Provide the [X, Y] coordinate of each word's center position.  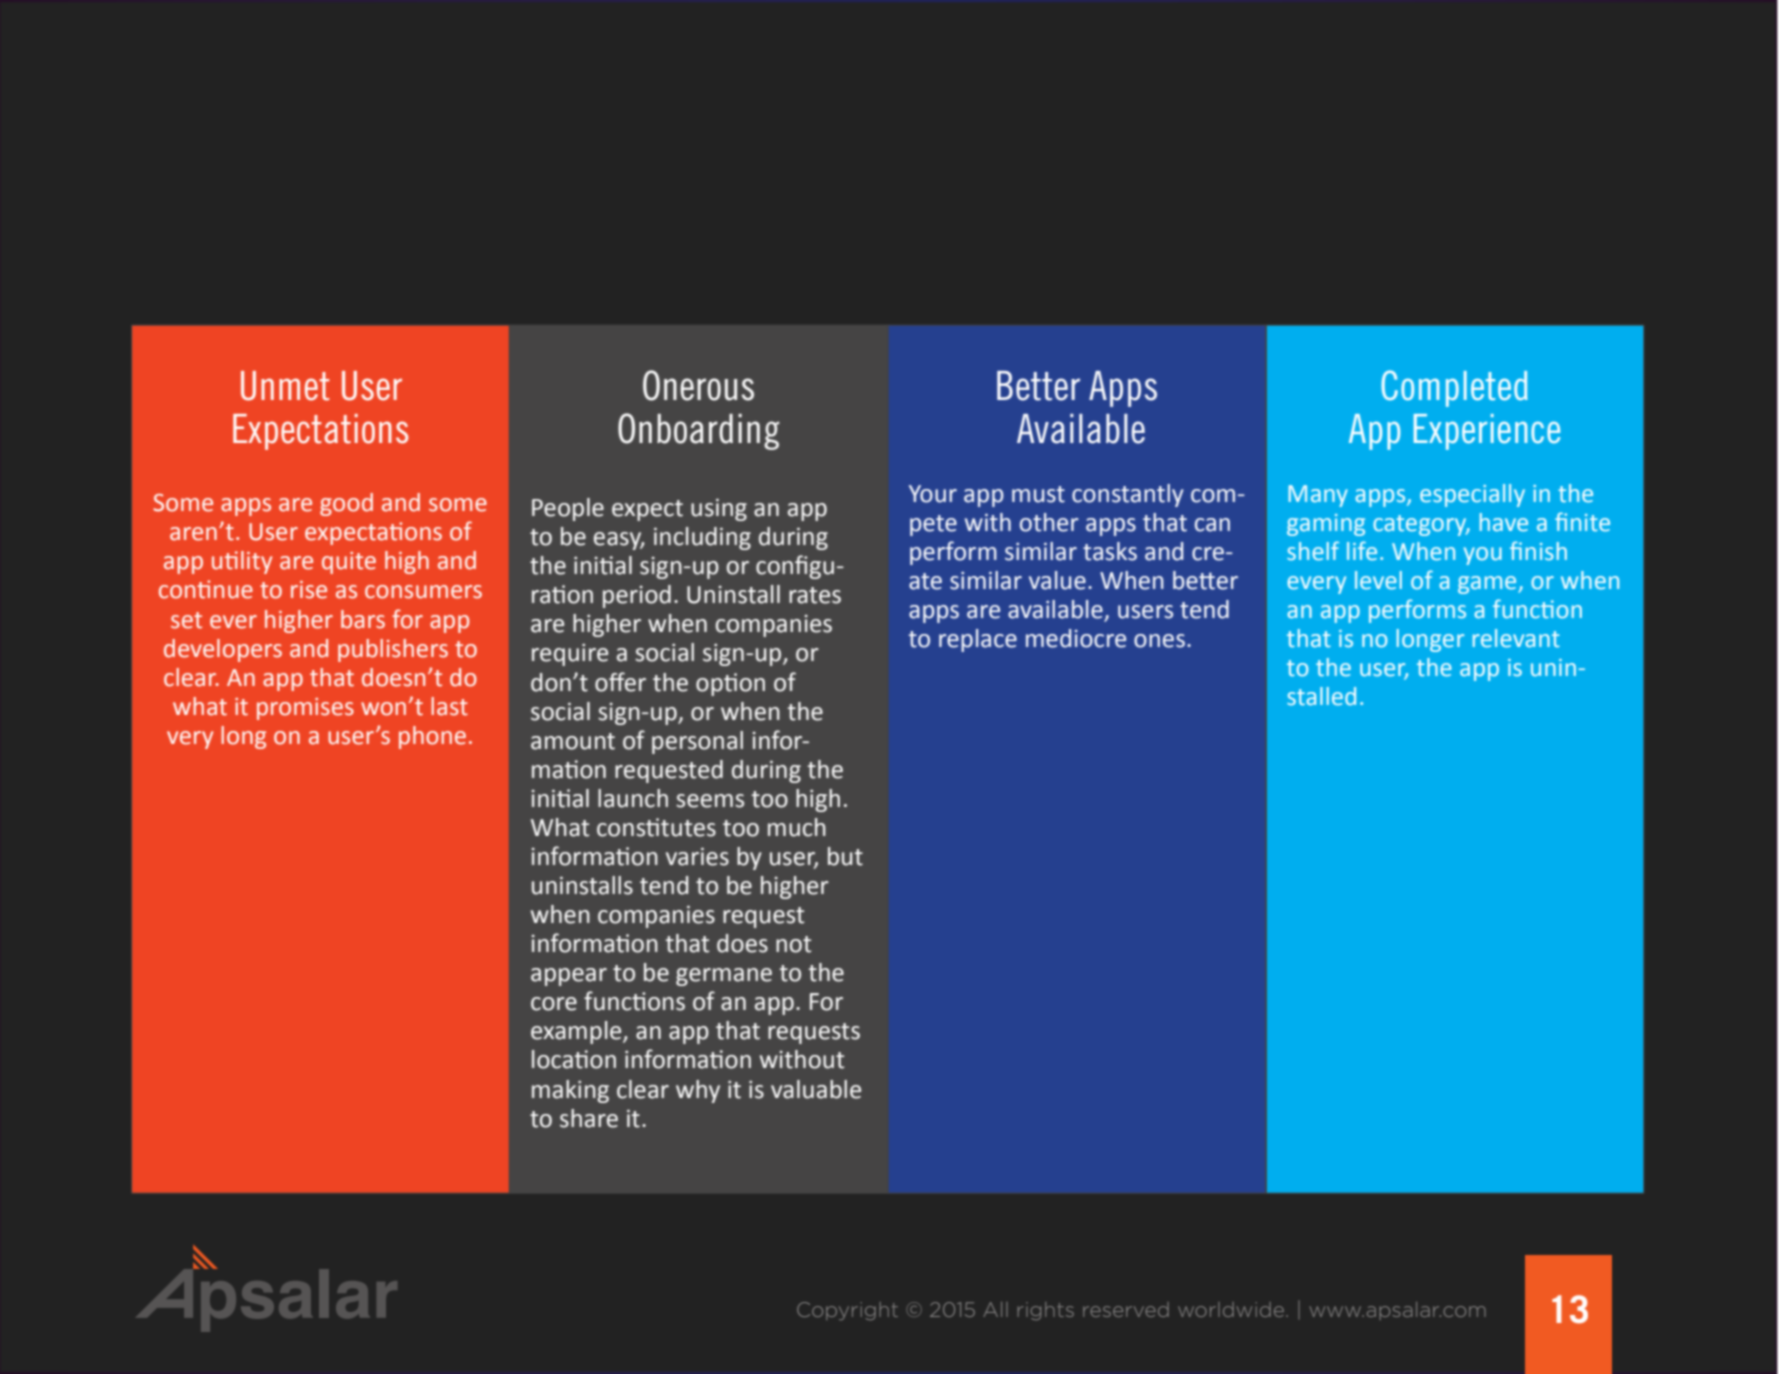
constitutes [656, 827]
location [574, 1059]
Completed [1454, 388]
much [797, 827]
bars [363, 619]
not [793, 944]
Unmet [285, 386]
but [845, 856]
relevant [1516, 638]
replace [978, 640]
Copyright [847, 1311]
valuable [816, 1089]
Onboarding [698, 431]
